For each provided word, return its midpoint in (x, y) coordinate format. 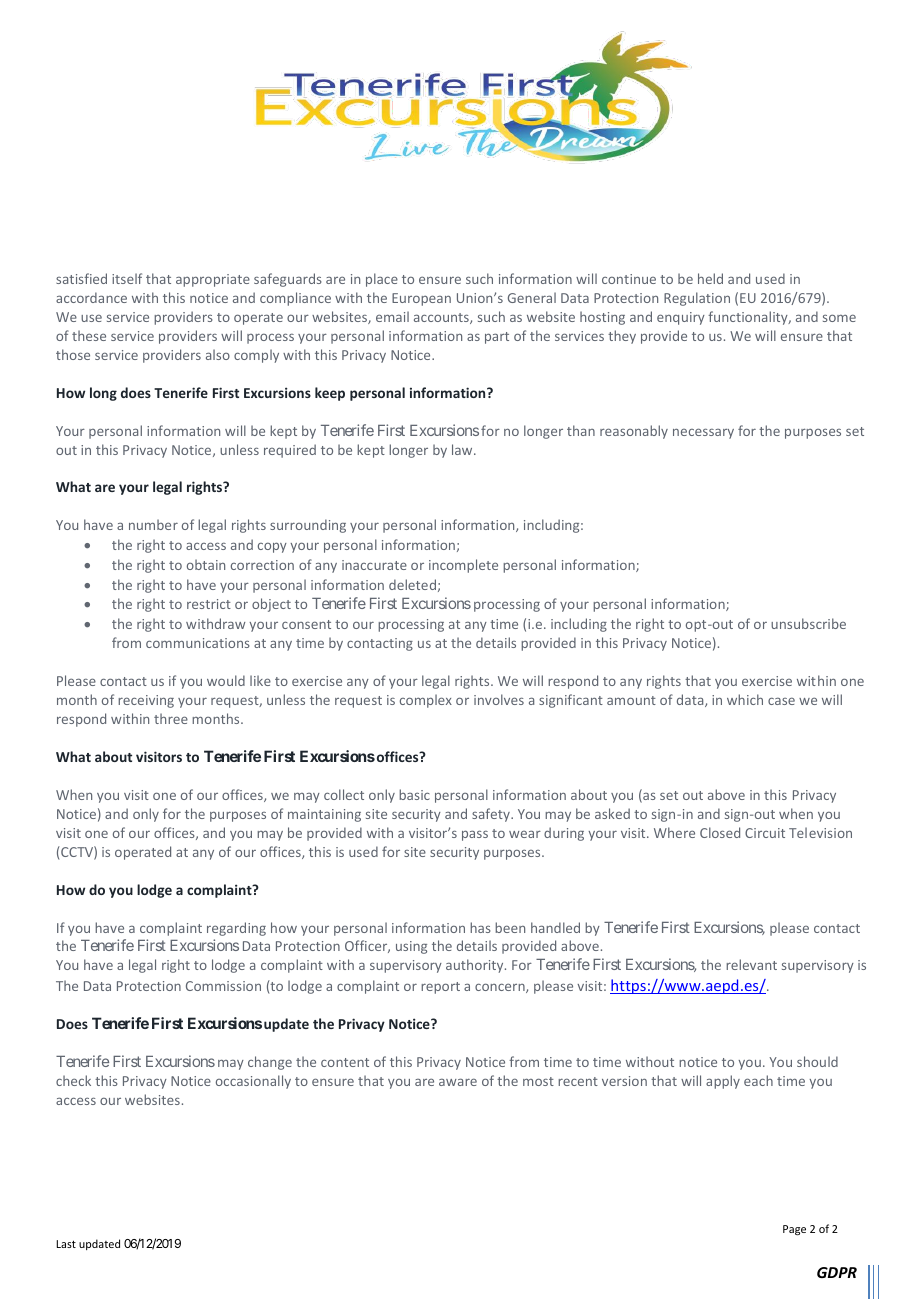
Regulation (697, 299)
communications (198, 643)
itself (127, 278)
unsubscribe (808, 623)
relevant (751, 964)
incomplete (463, 566)
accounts (442, 318)
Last (66, 1244)
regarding (236, 929)
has (480, 927)
